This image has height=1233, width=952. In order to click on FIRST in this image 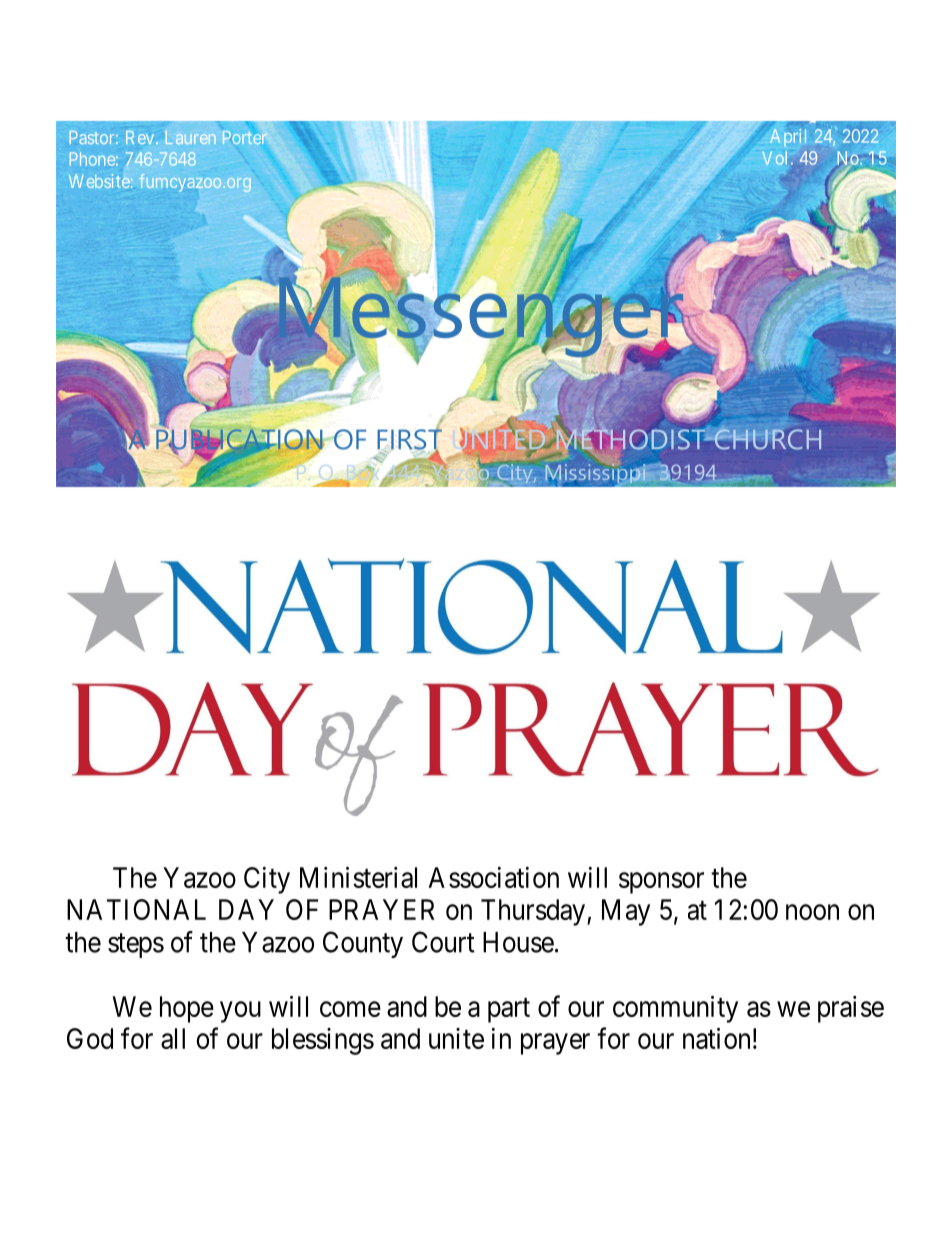, I will do `click(409, 439)`.
